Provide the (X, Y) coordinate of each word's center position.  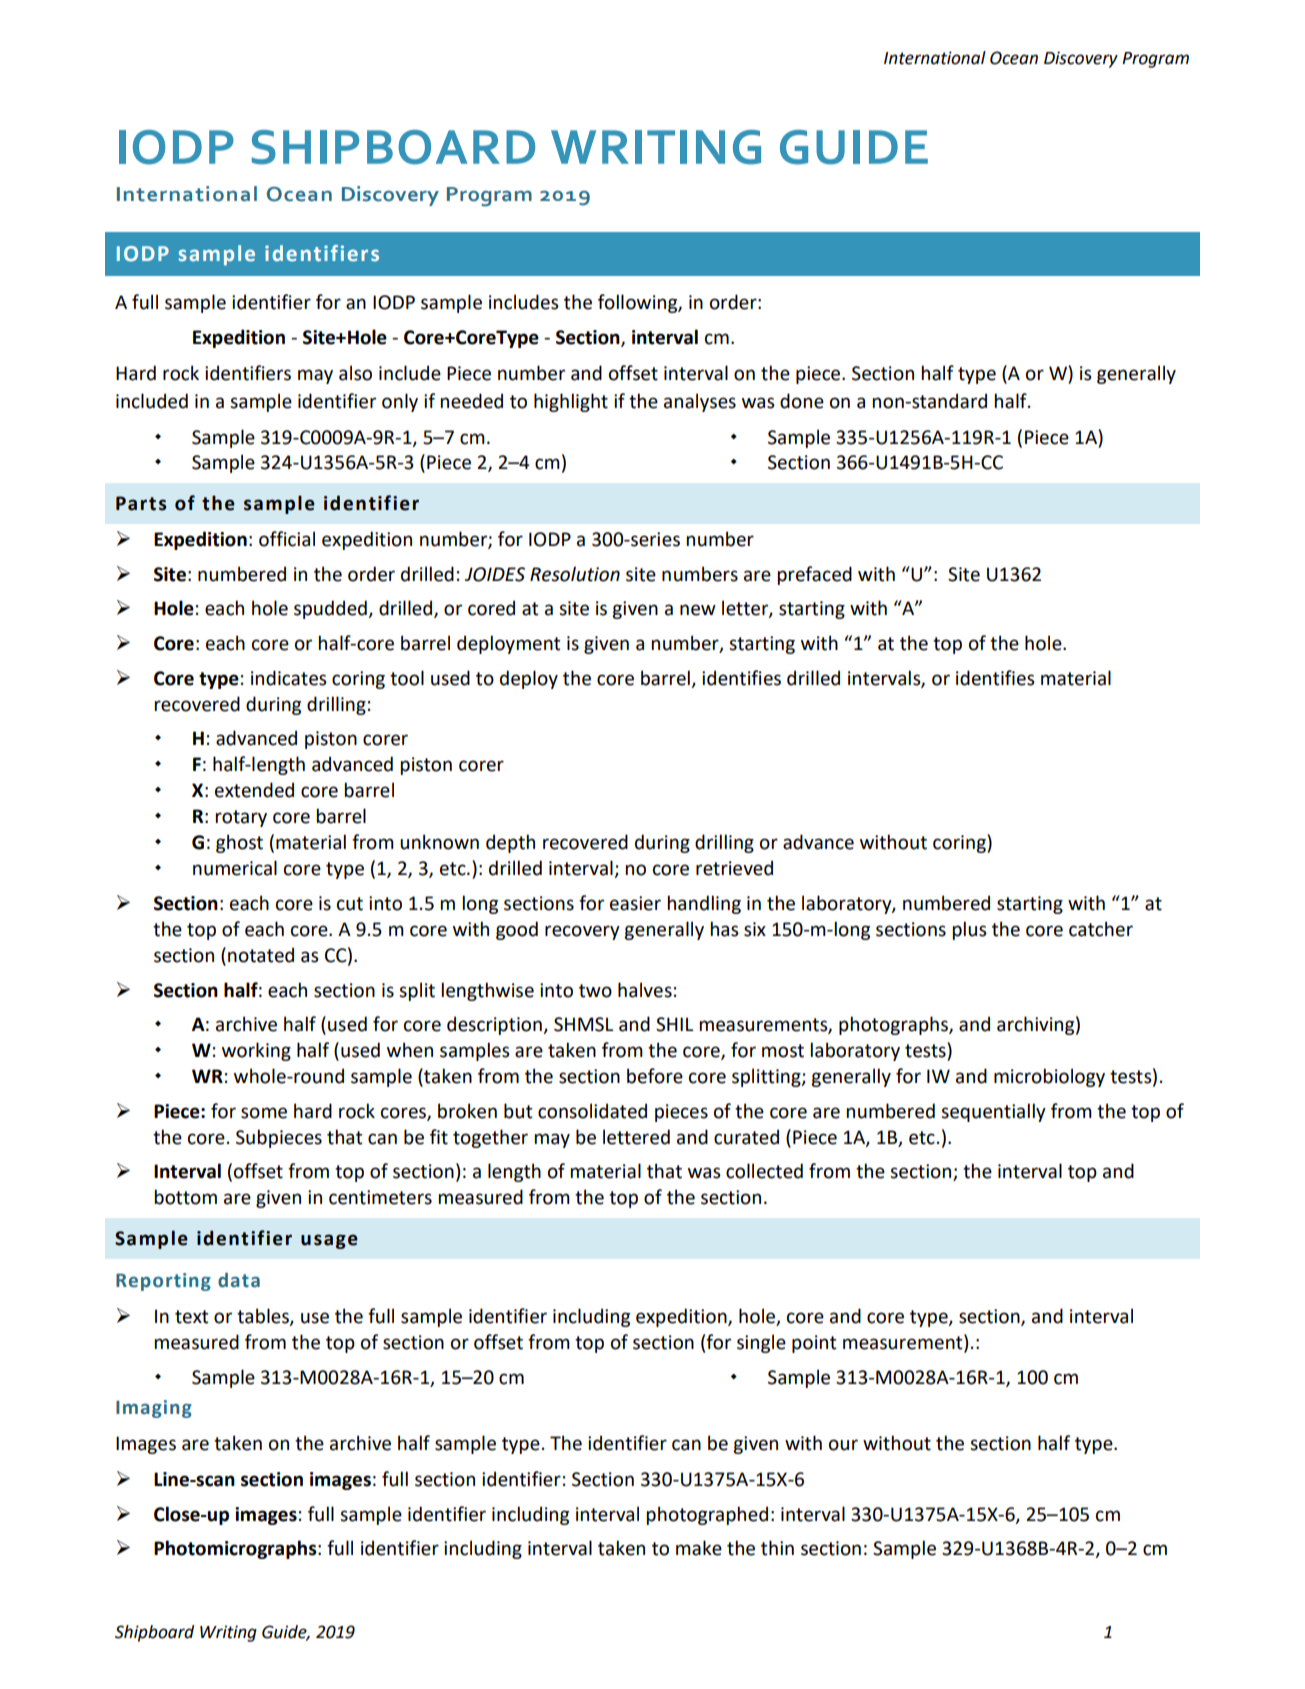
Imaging (154, 1409)
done (802, 401)
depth (510, 843)
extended (254, 790)
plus (970, 930)
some (264, 1113)
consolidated (592, 1111)
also (355, 373)
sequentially (993, 1112)
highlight (571, 402)
